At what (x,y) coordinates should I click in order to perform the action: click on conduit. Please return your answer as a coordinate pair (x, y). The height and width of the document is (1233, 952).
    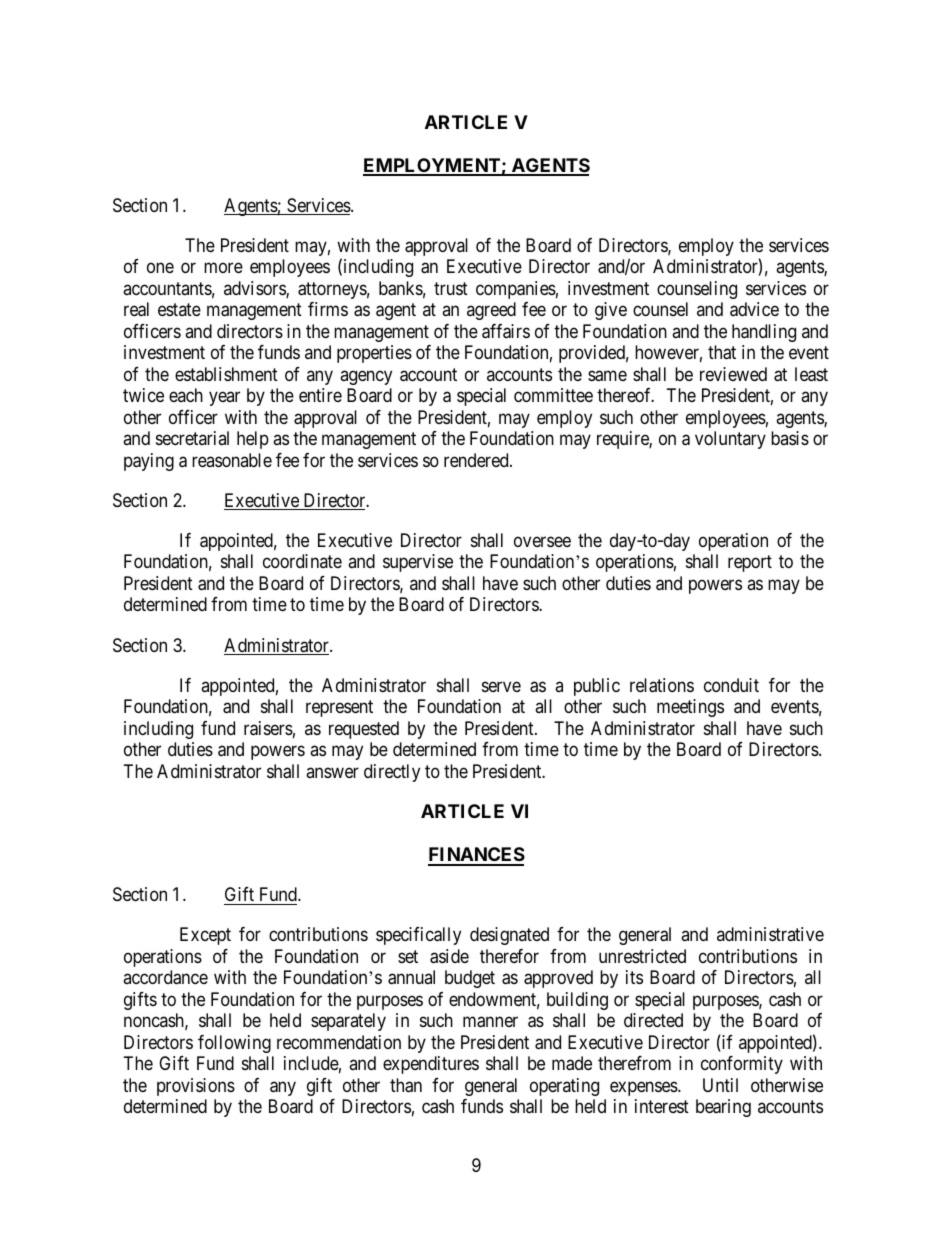
    Looking at the image, I should click on (731, 685).
